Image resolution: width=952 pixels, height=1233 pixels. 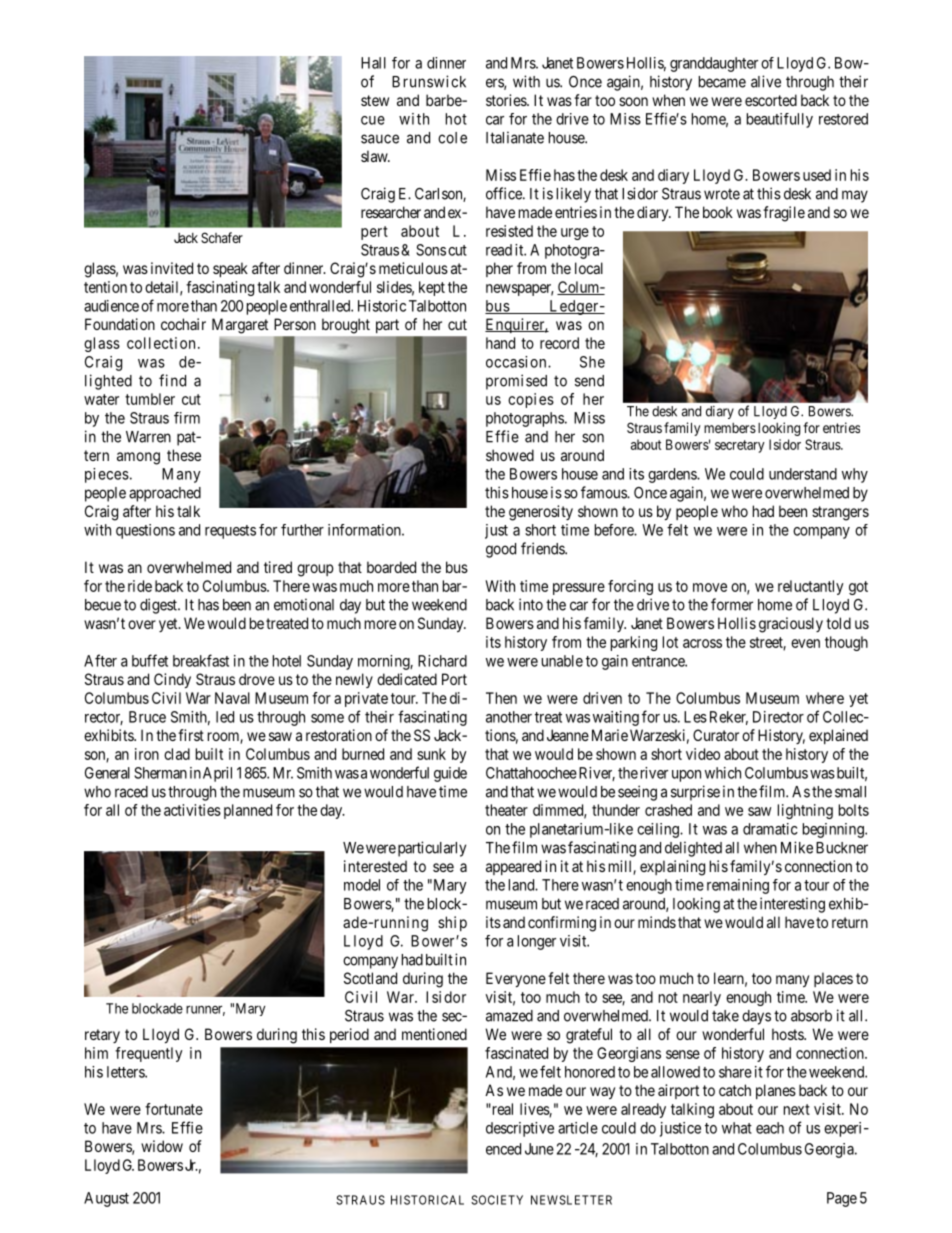 What do you see at coordinates (442, 661) in the image?
I see `Richard` at bounding box center [442, 661].
